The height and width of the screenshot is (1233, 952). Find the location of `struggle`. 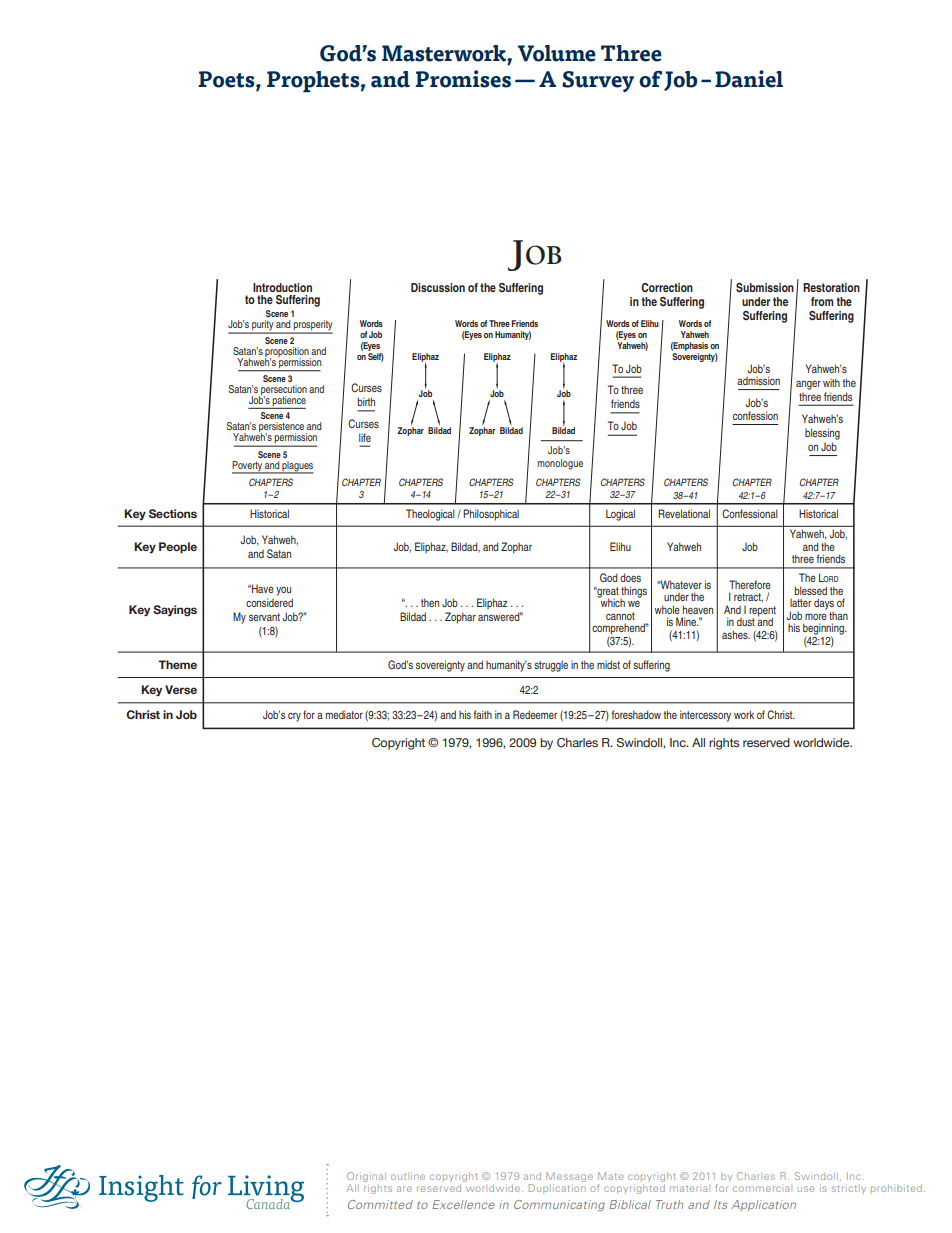

struggle is located at coordinates (551, 666).
